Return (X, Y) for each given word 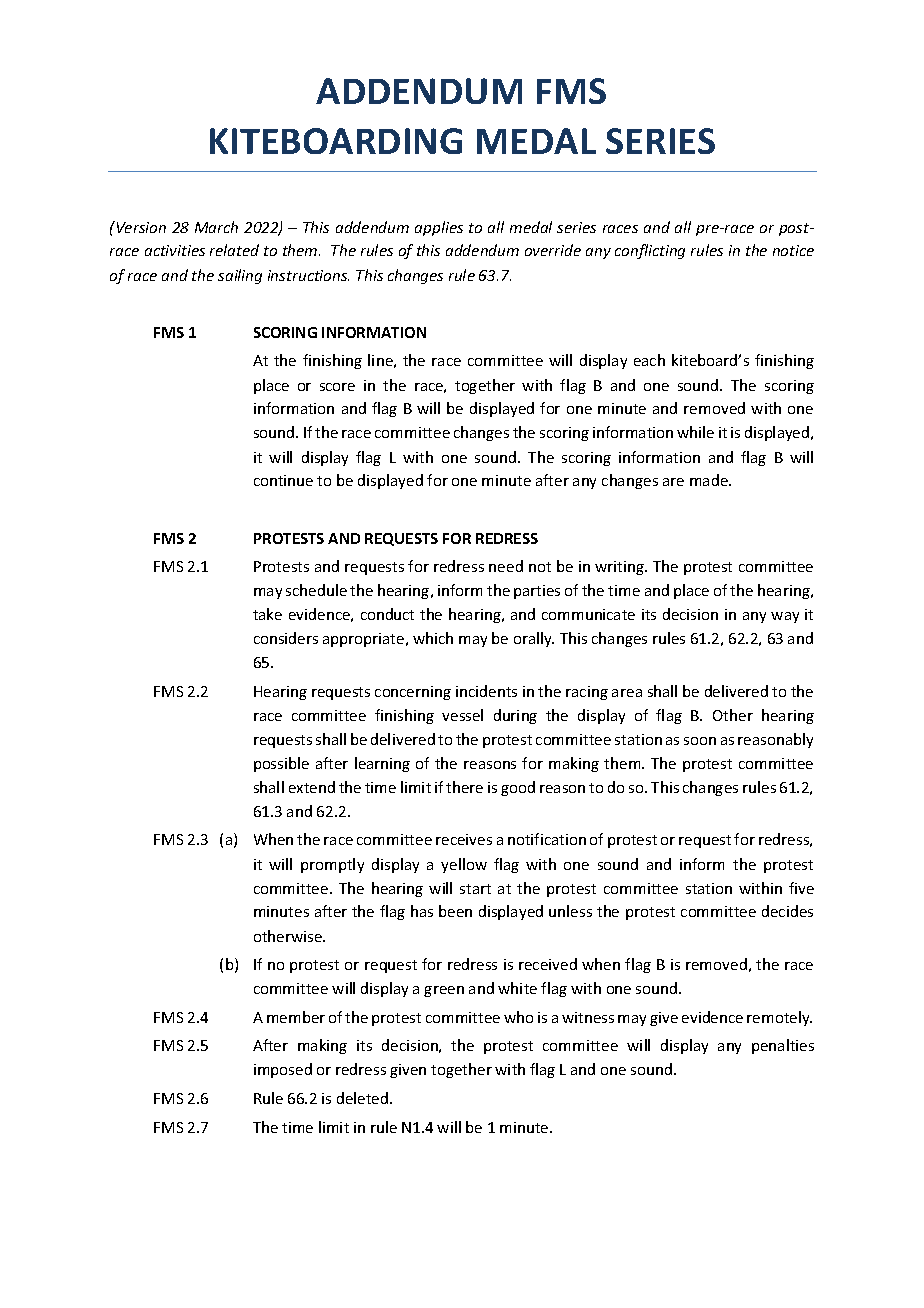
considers (286, 638)
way (785, 617)
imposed (283, 1070)
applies (439, 228)
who (518, 1017)
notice (793, 250)
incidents (486, 691)
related (234, 250)
